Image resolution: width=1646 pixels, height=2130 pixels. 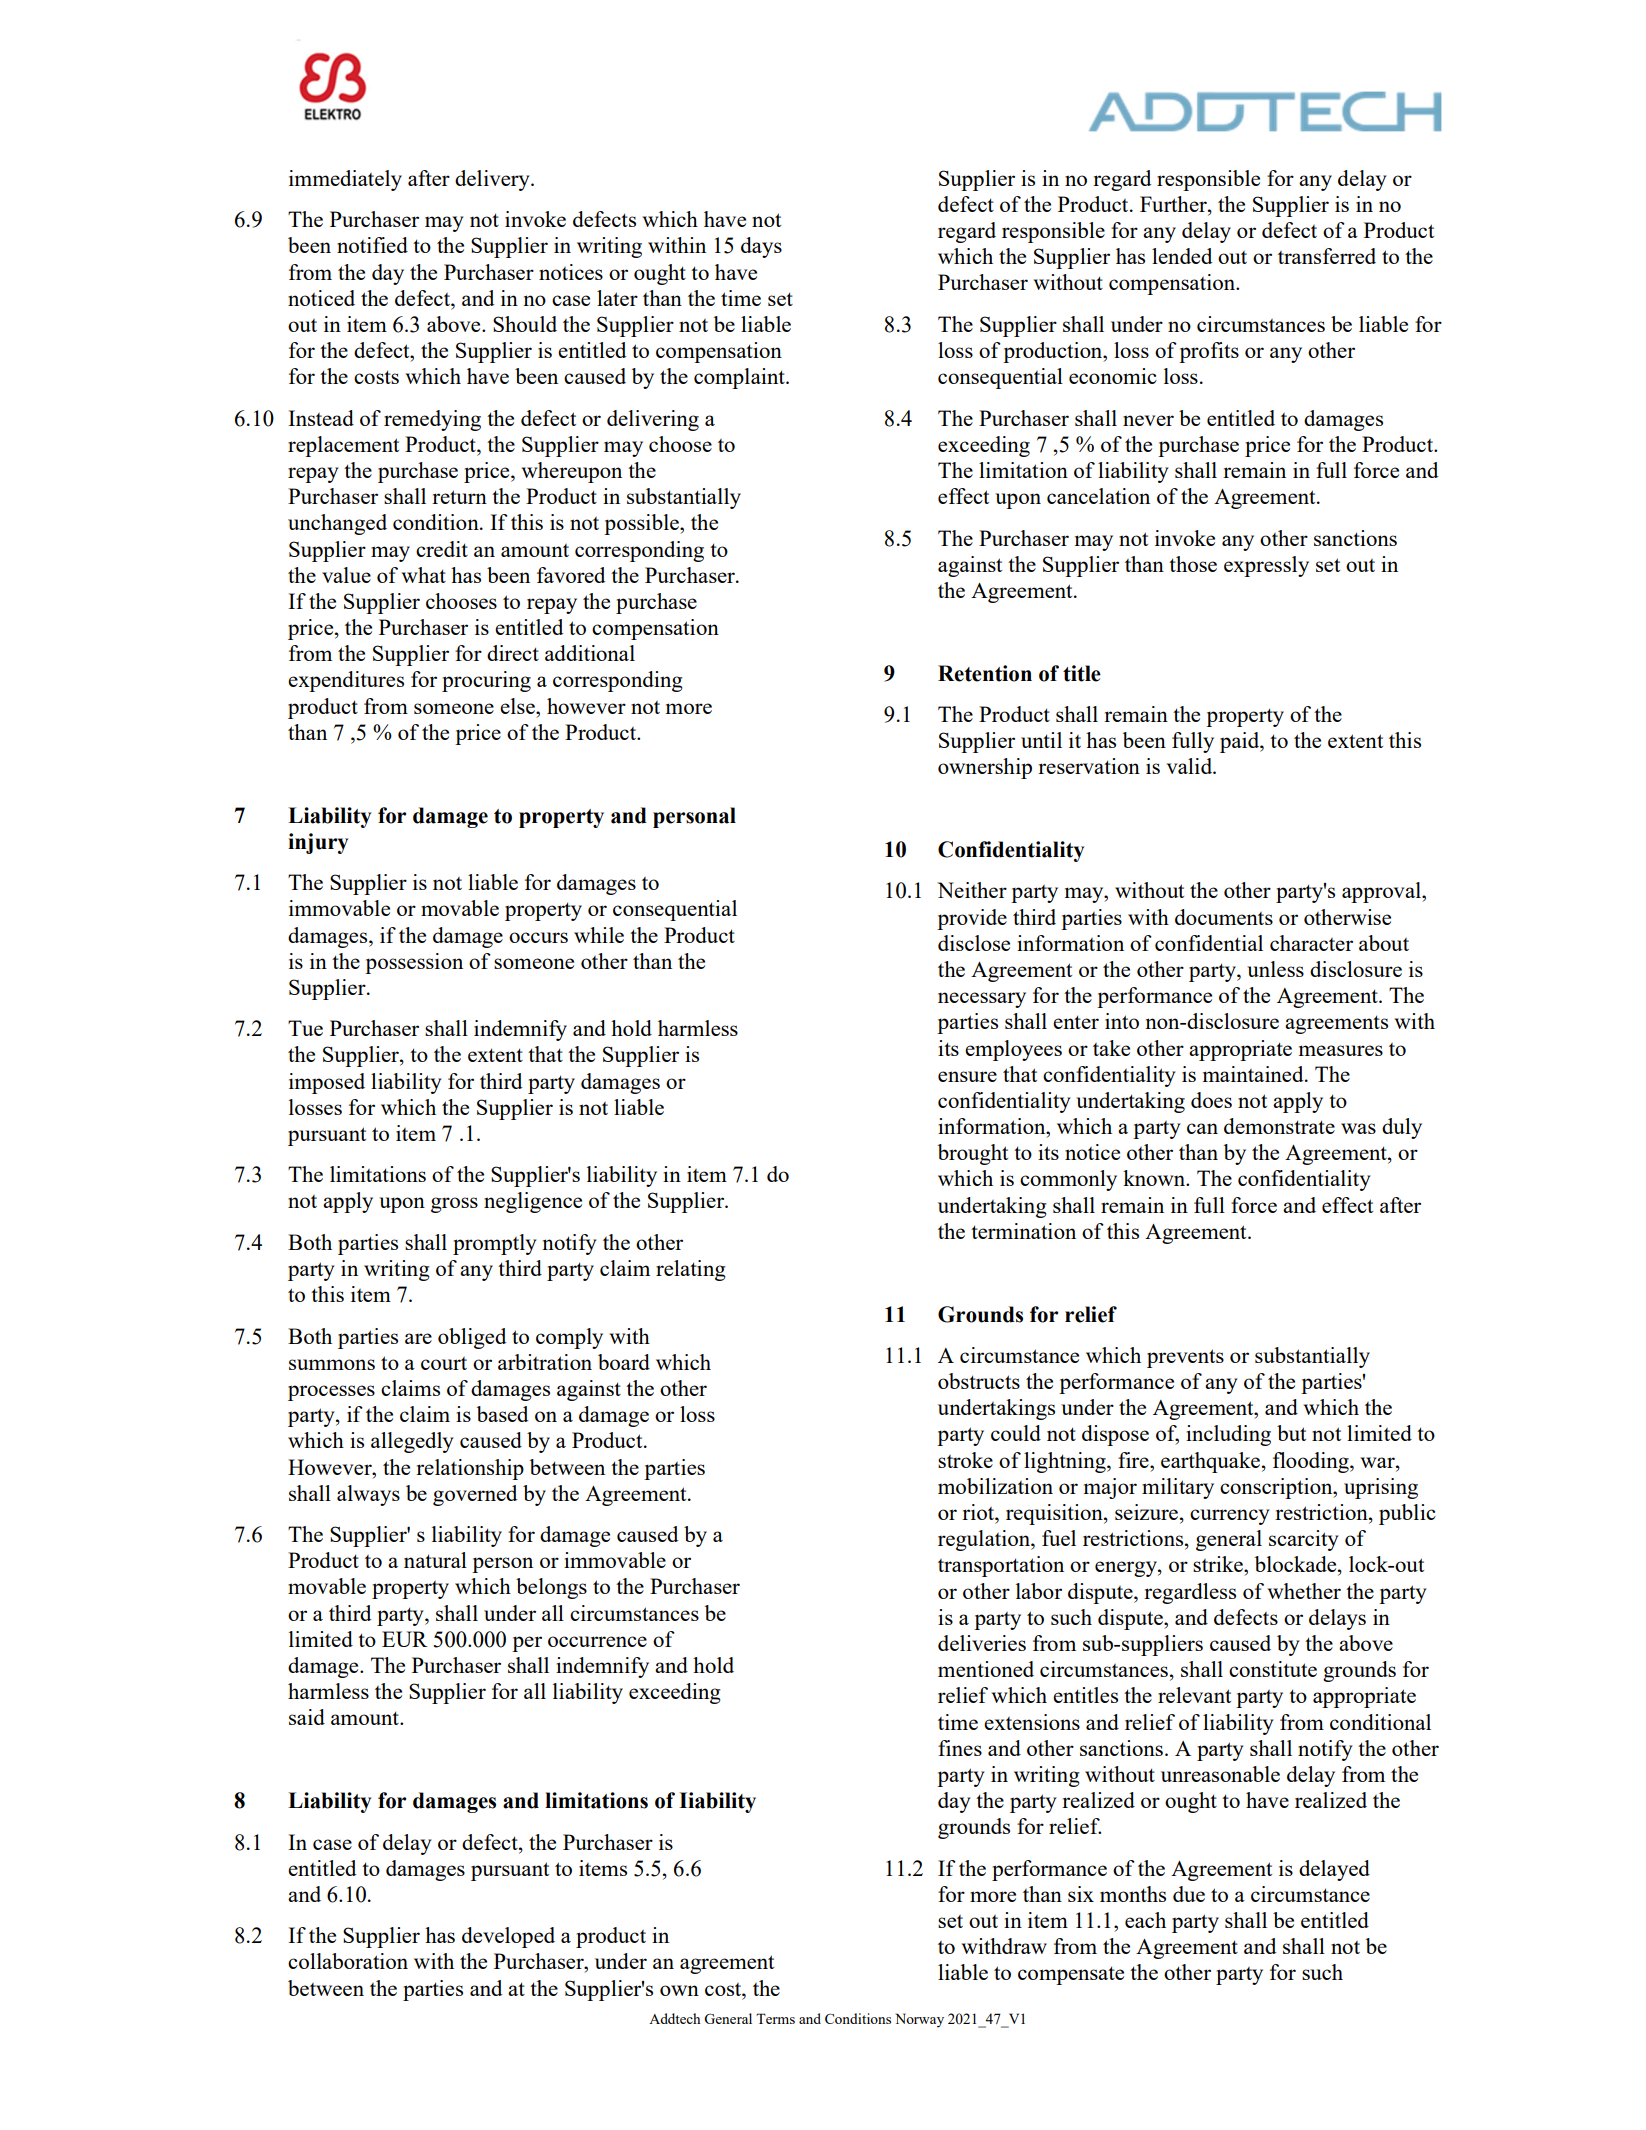 What do you see at coordinates (486, 681) in the document?
I see `procuring` at bounding box center [486, 681].
